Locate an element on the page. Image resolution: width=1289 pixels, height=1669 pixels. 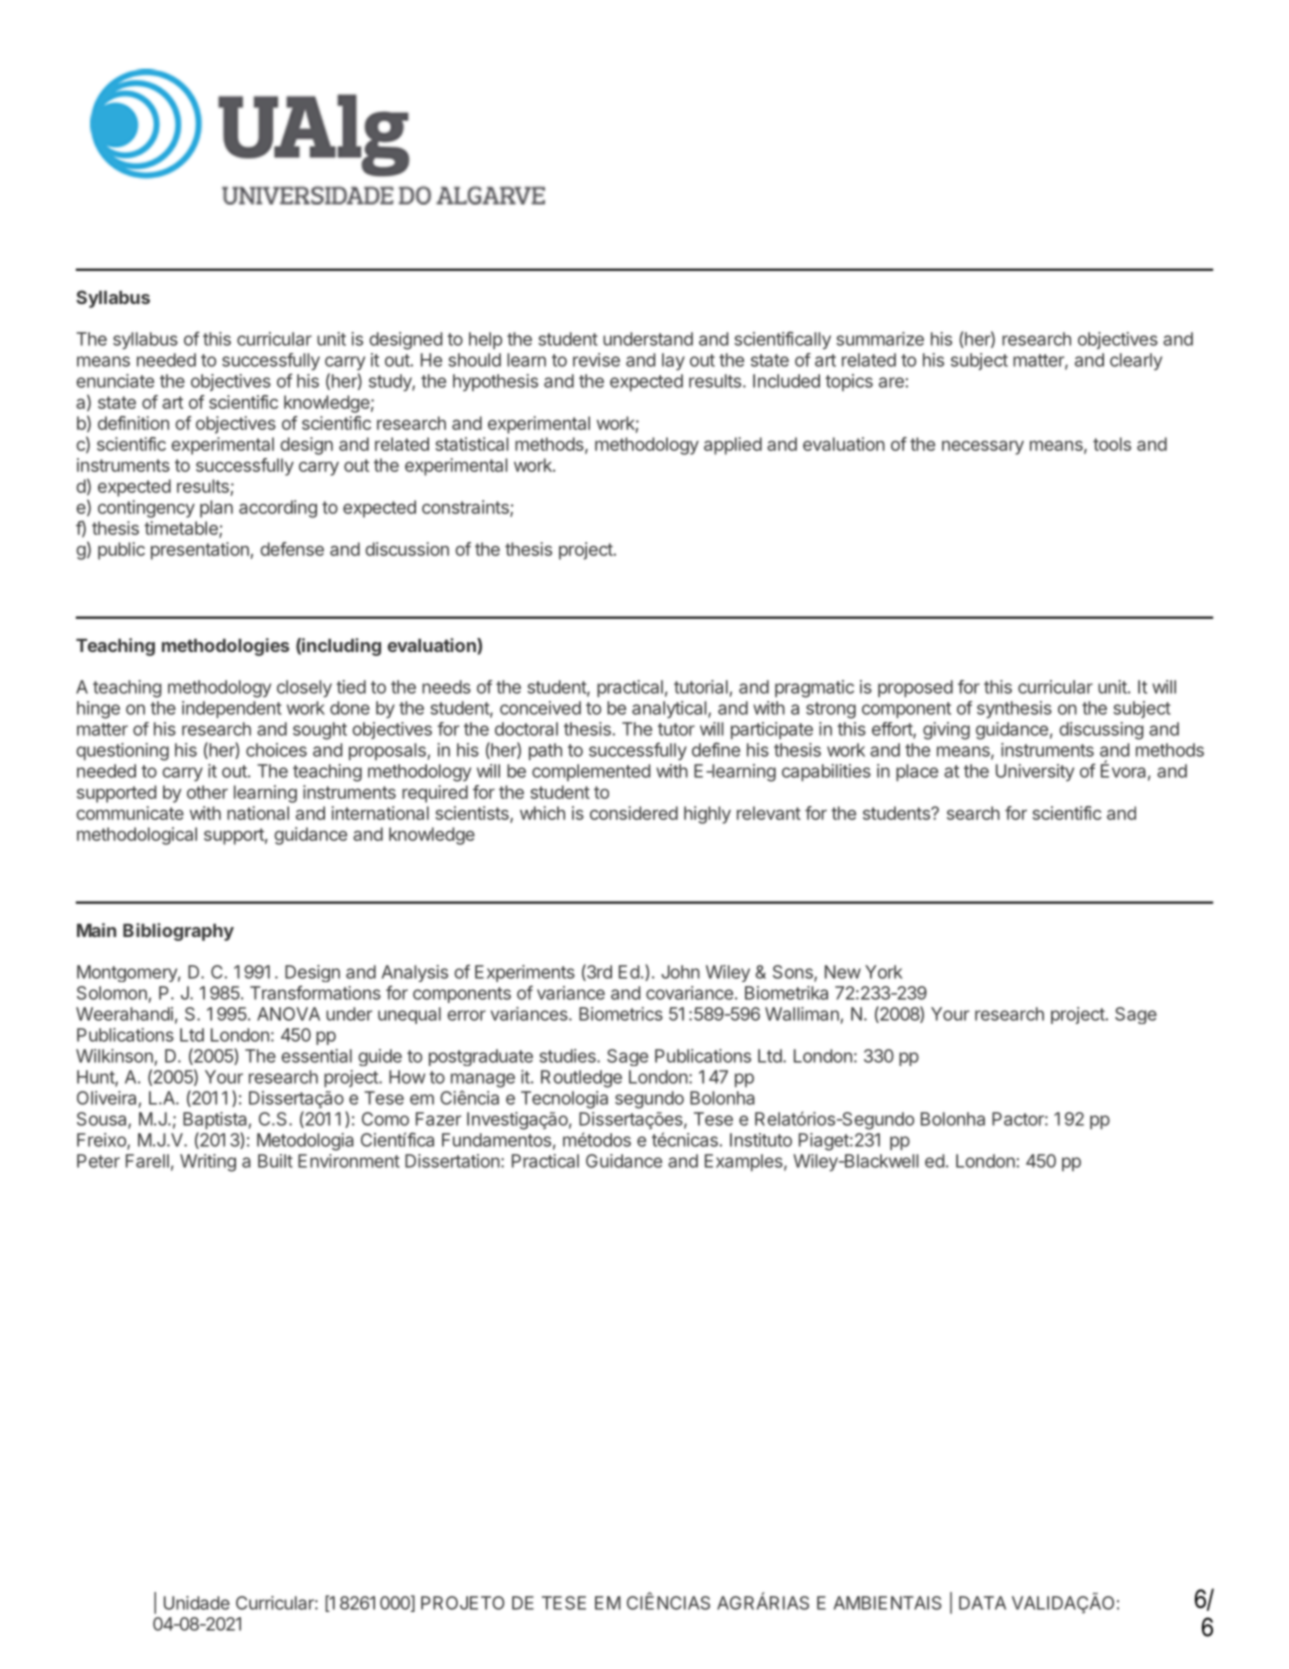
definition is located at coordinates (133, 423).
